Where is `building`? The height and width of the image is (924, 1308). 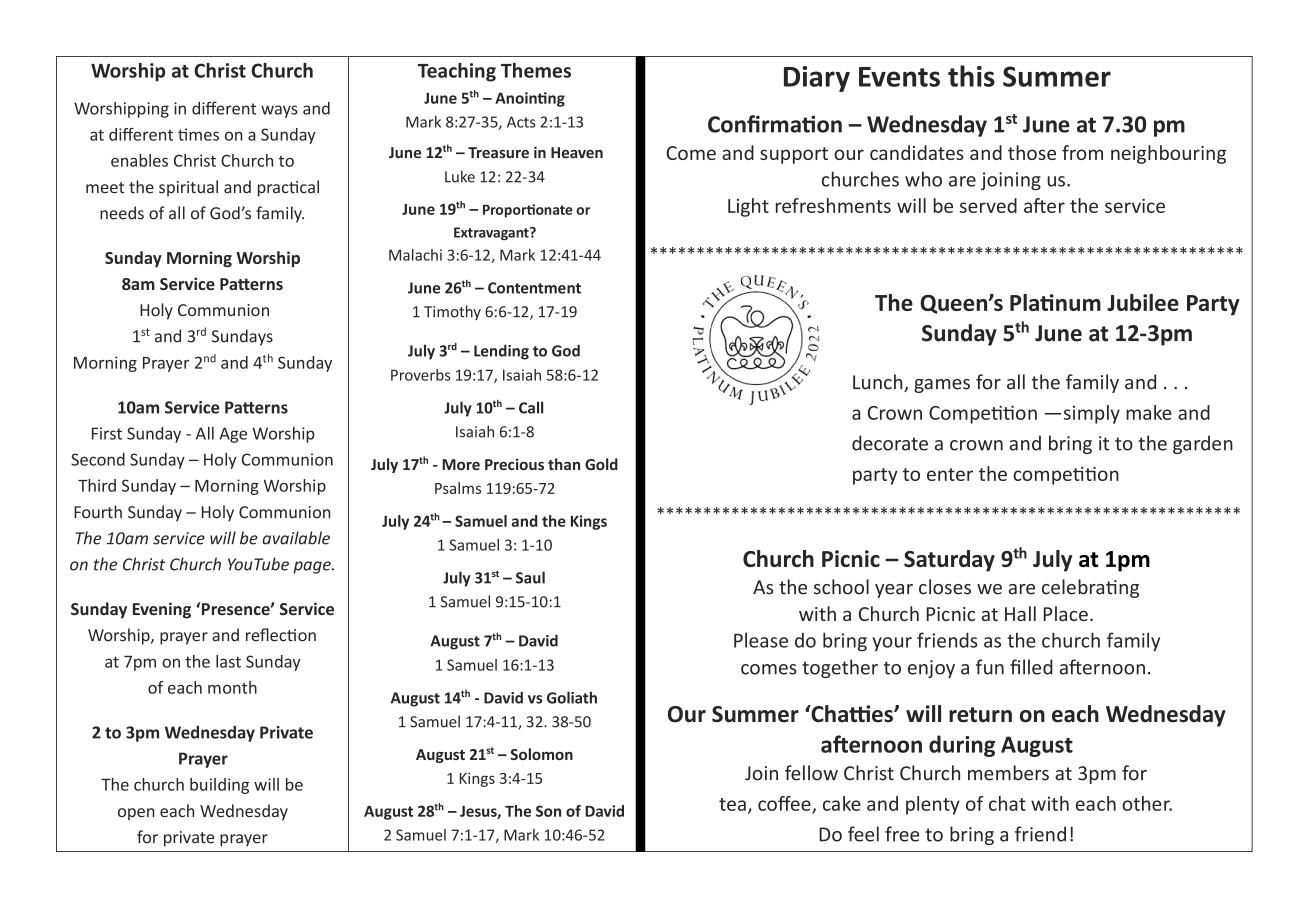 building is located at coordinates (219, 786).
